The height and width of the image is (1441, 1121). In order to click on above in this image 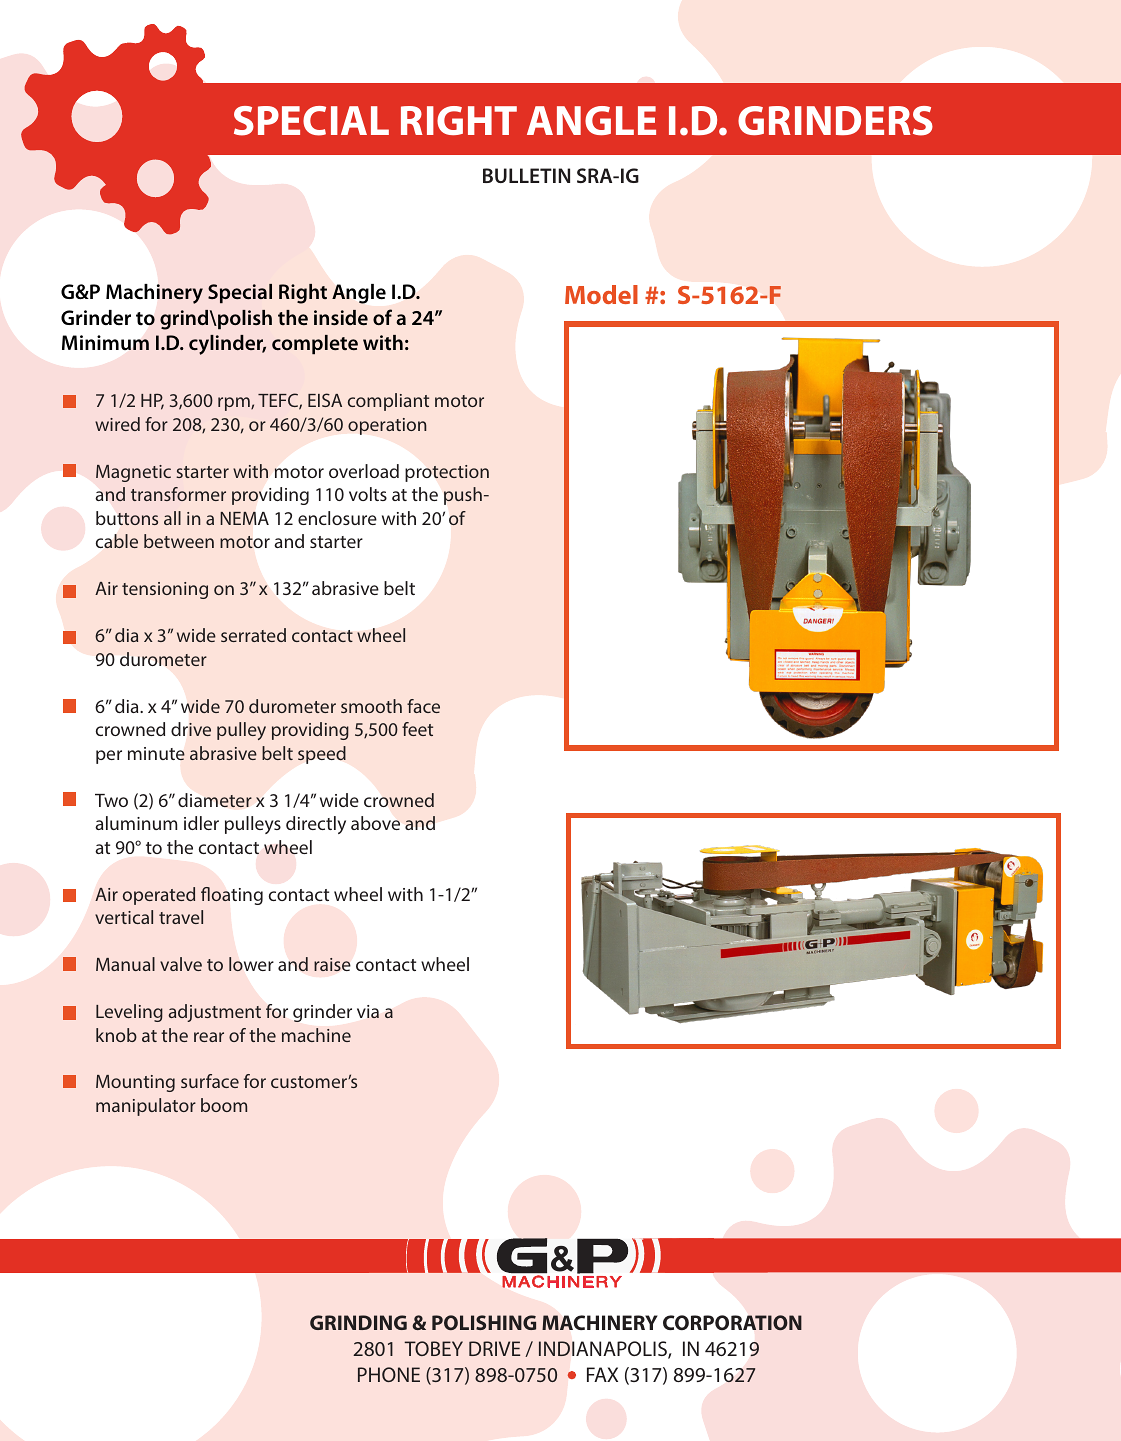, I will do `click(375, 823)`.
